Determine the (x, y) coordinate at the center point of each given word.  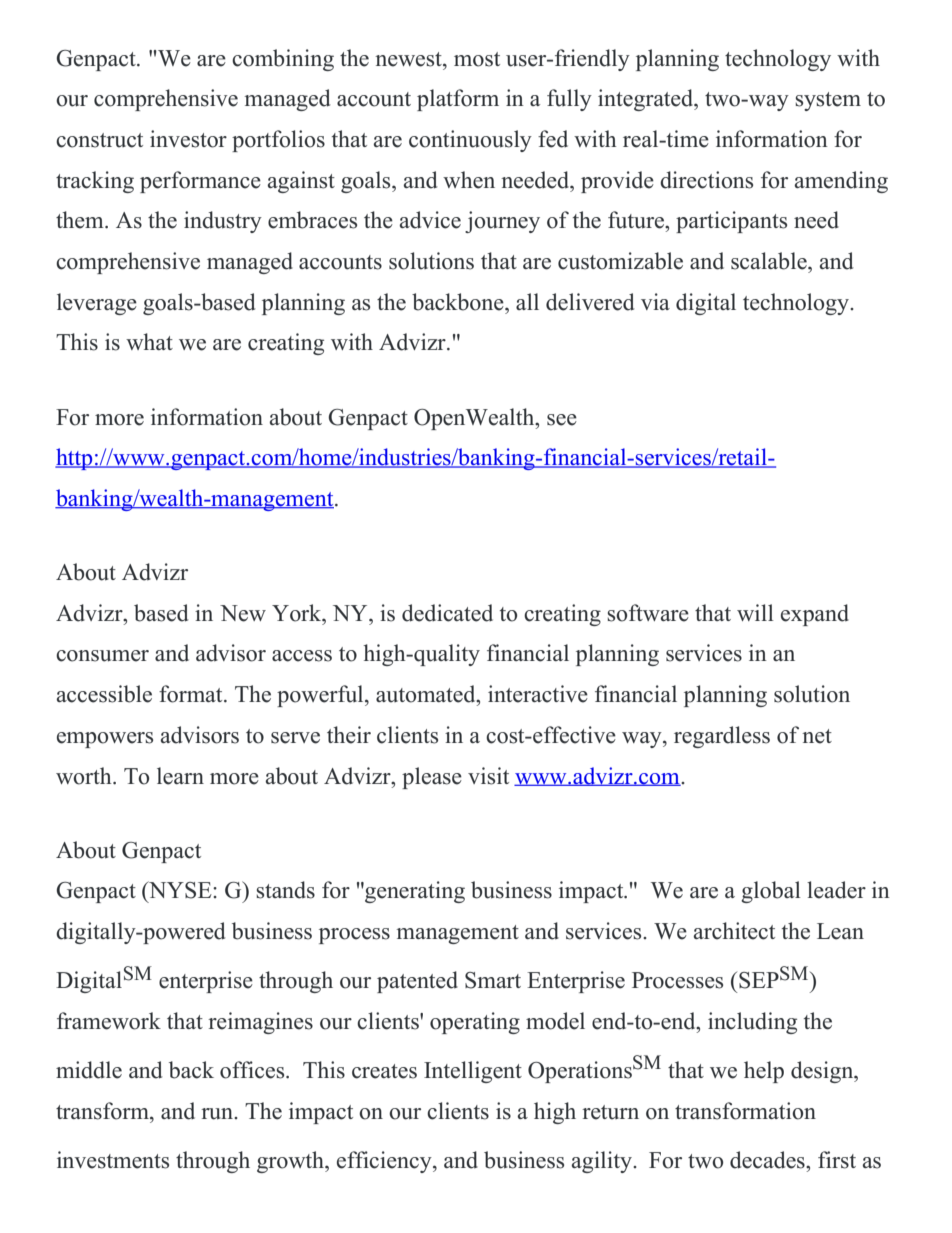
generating (414, 892)
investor (188, 139)
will (755, 612)
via (655, 301)
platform (458, 100)
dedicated (447, 613)
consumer (102, 656)
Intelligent (473, 1072)
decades (768, 1160)
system (828, 101)
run (218, 1114)
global (771, 892)
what (149, 341)
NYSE (180, 890)
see (562, 420)
